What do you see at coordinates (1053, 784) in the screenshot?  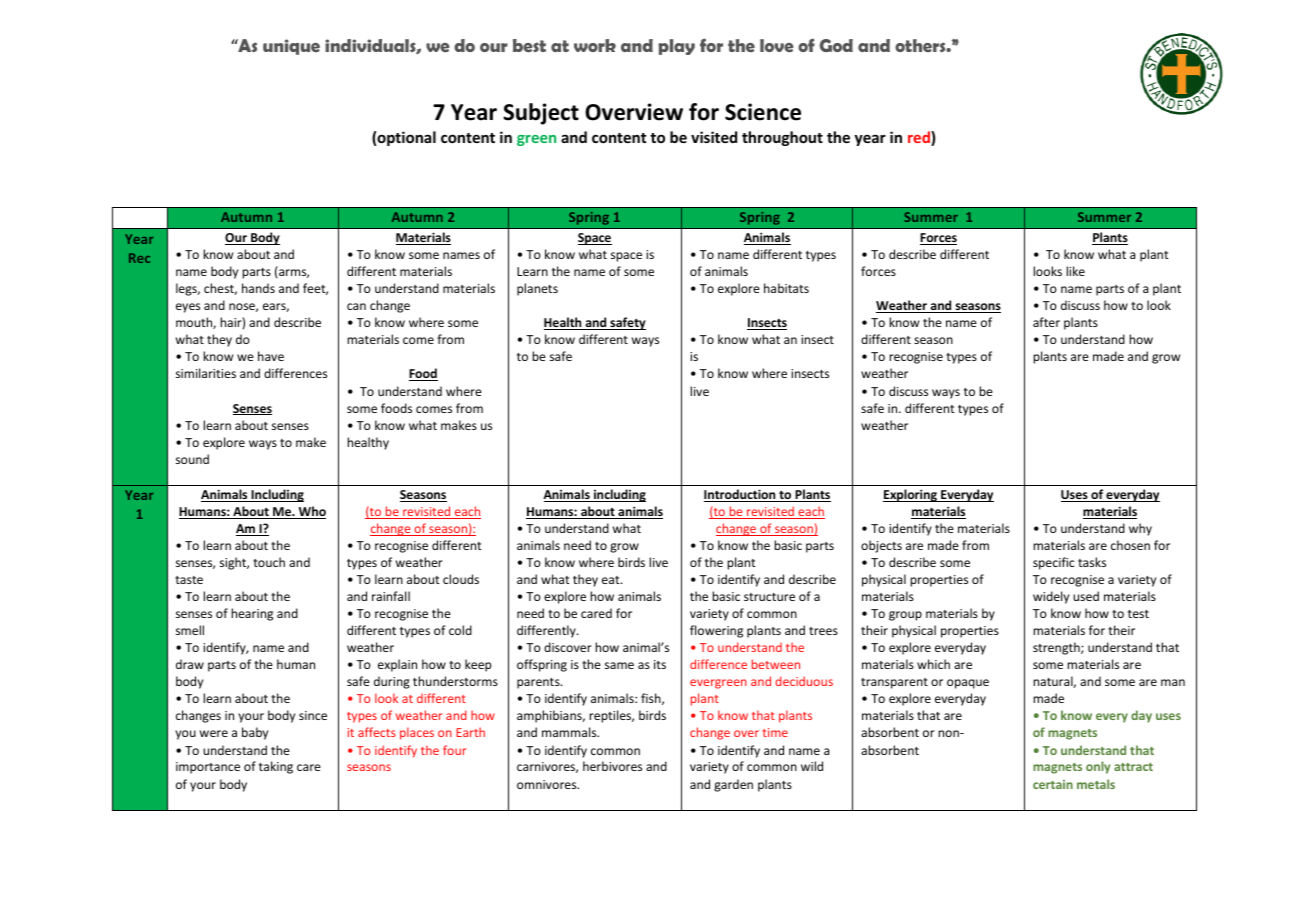 I see `certain` at bounding box center [1053, 784].
